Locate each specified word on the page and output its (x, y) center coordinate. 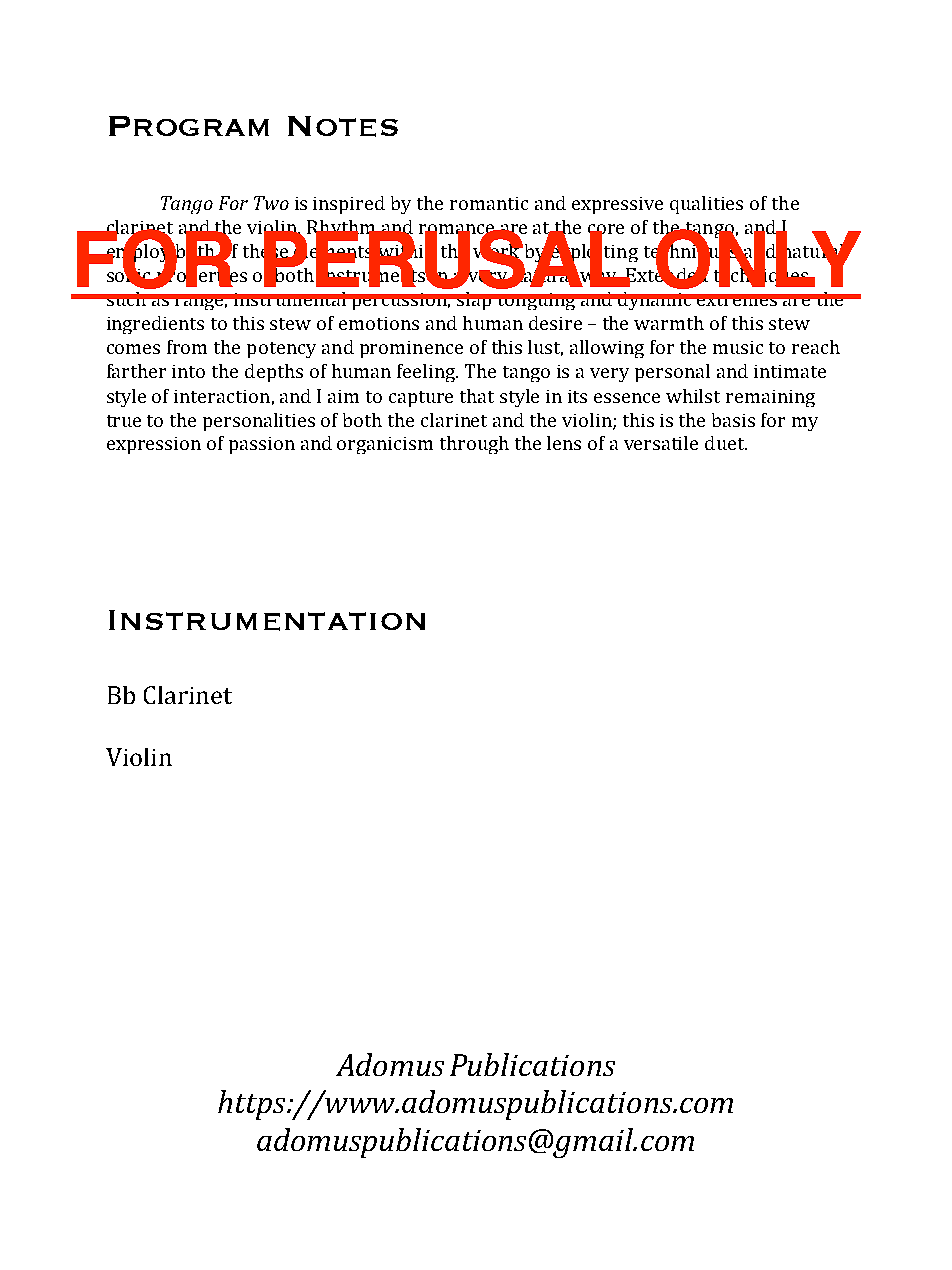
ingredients (155, 325)
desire (555, 323)
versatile (661, 443)
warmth (669, 323)
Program (189, 126)
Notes (343, 126)
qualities (706, 205)
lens (564, 443)
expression (154, 445)
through (474, 445)
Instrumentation (267, 620)
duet (726, 443)
